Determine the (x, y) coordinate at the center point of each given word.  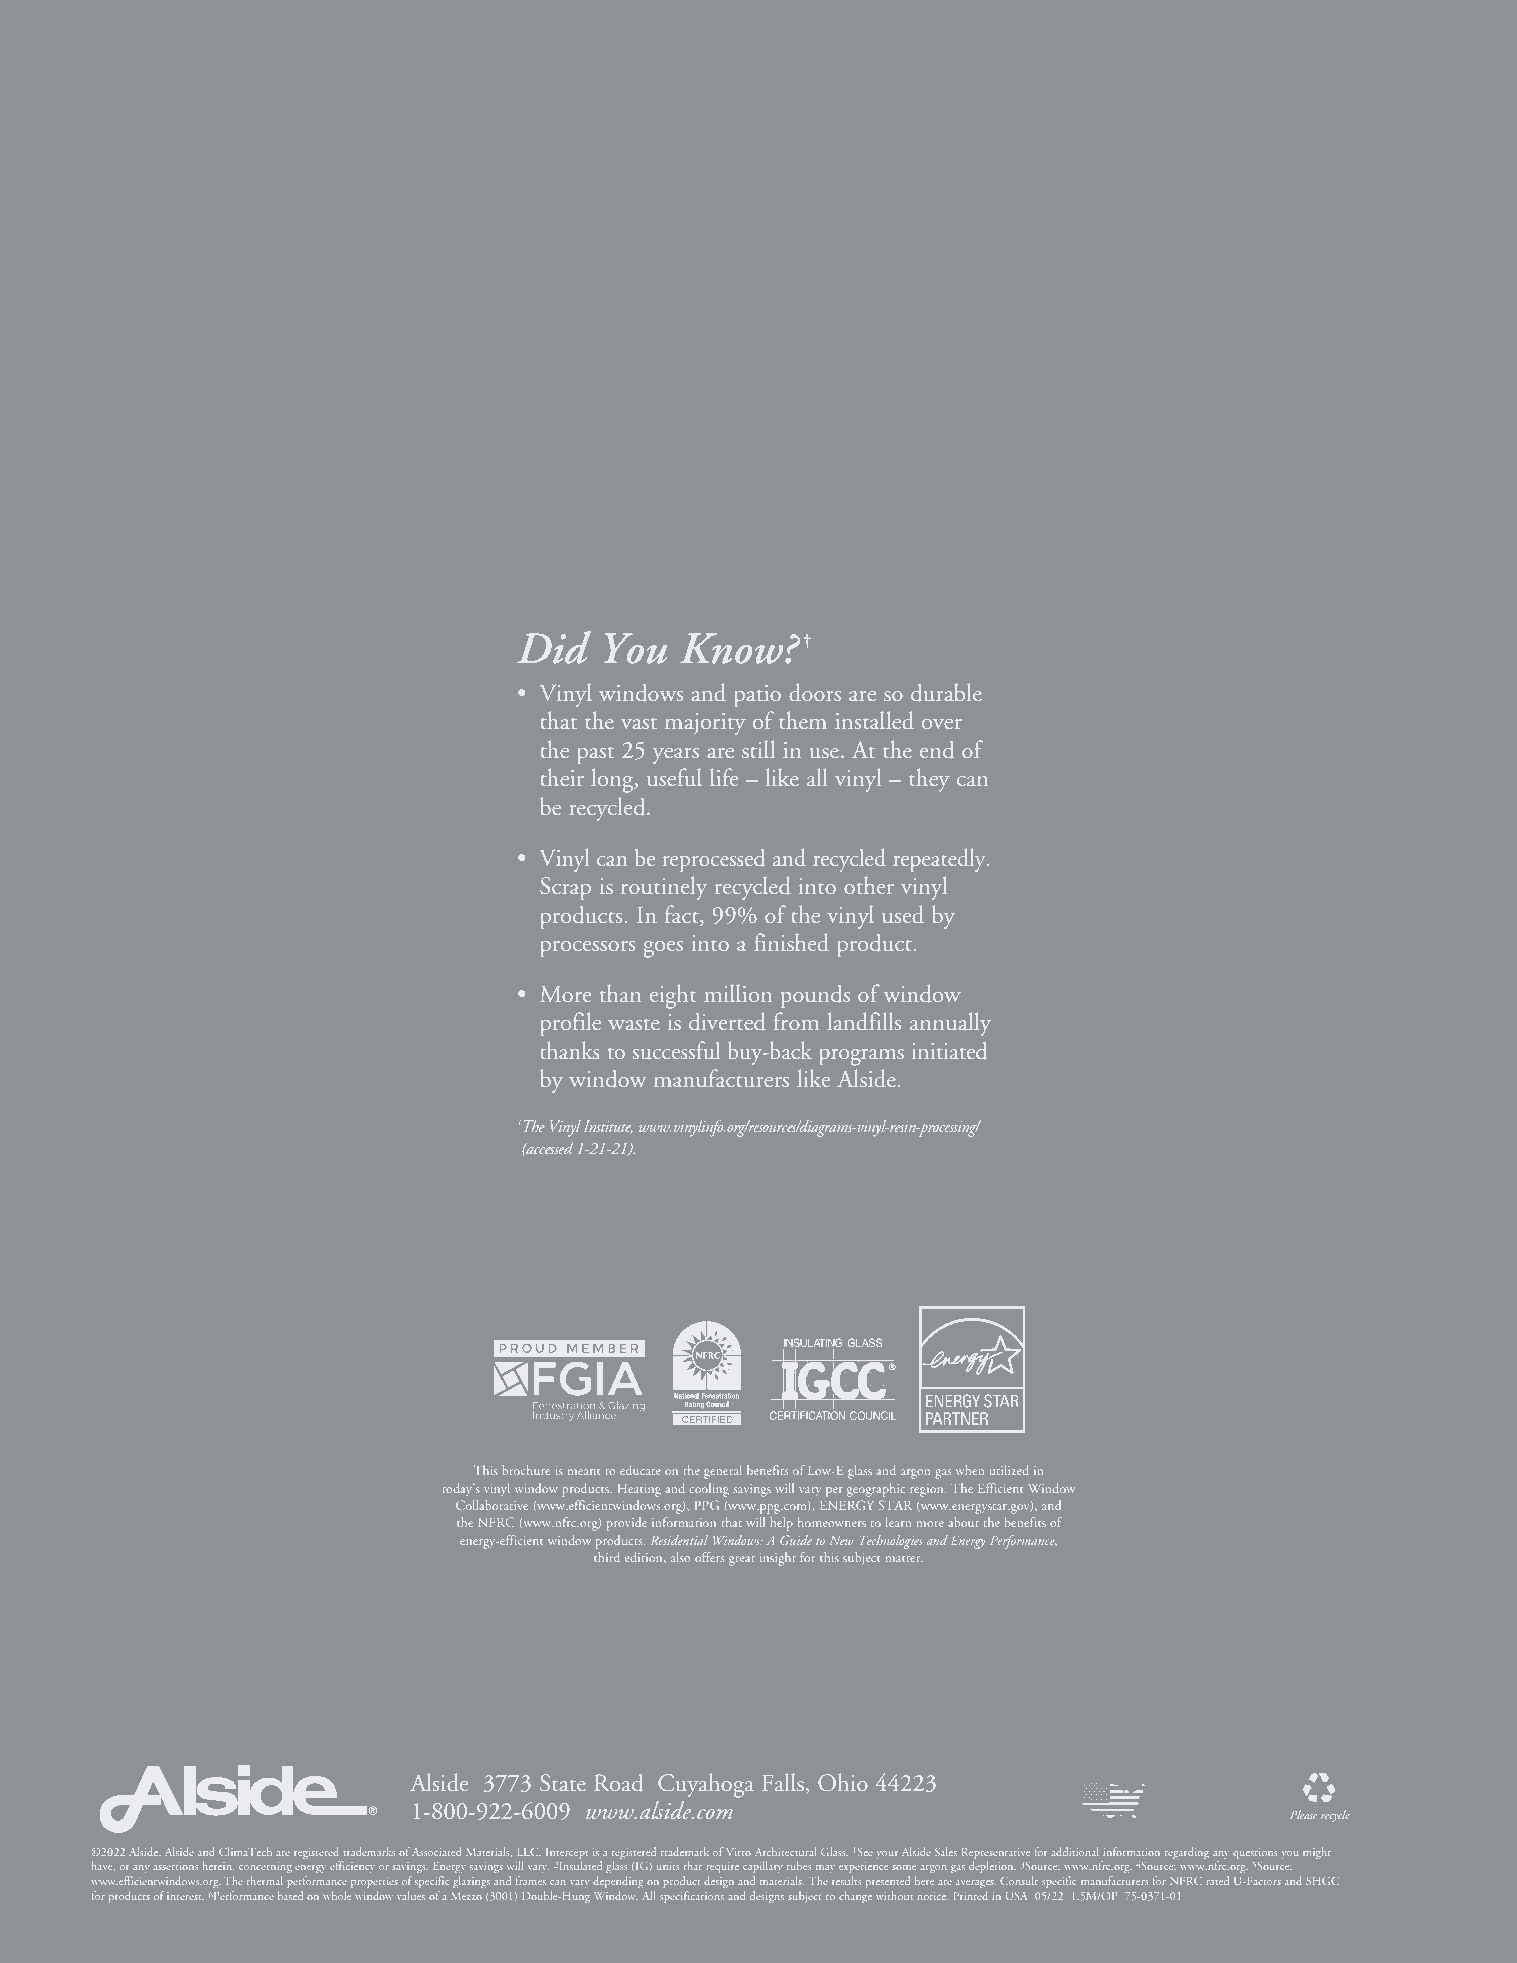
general (723, 1472)
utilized (1009, 1470)
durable (946, 692)
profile (571, 1024)
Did (554, 647)
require (722, 1867)
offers (709, 1557)
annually (950, 1024)
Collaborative (492, 1505)
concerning (265, 1867)
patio (758, 696)
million (738, 993)
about (964, 1522)
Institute (608, 1126)
